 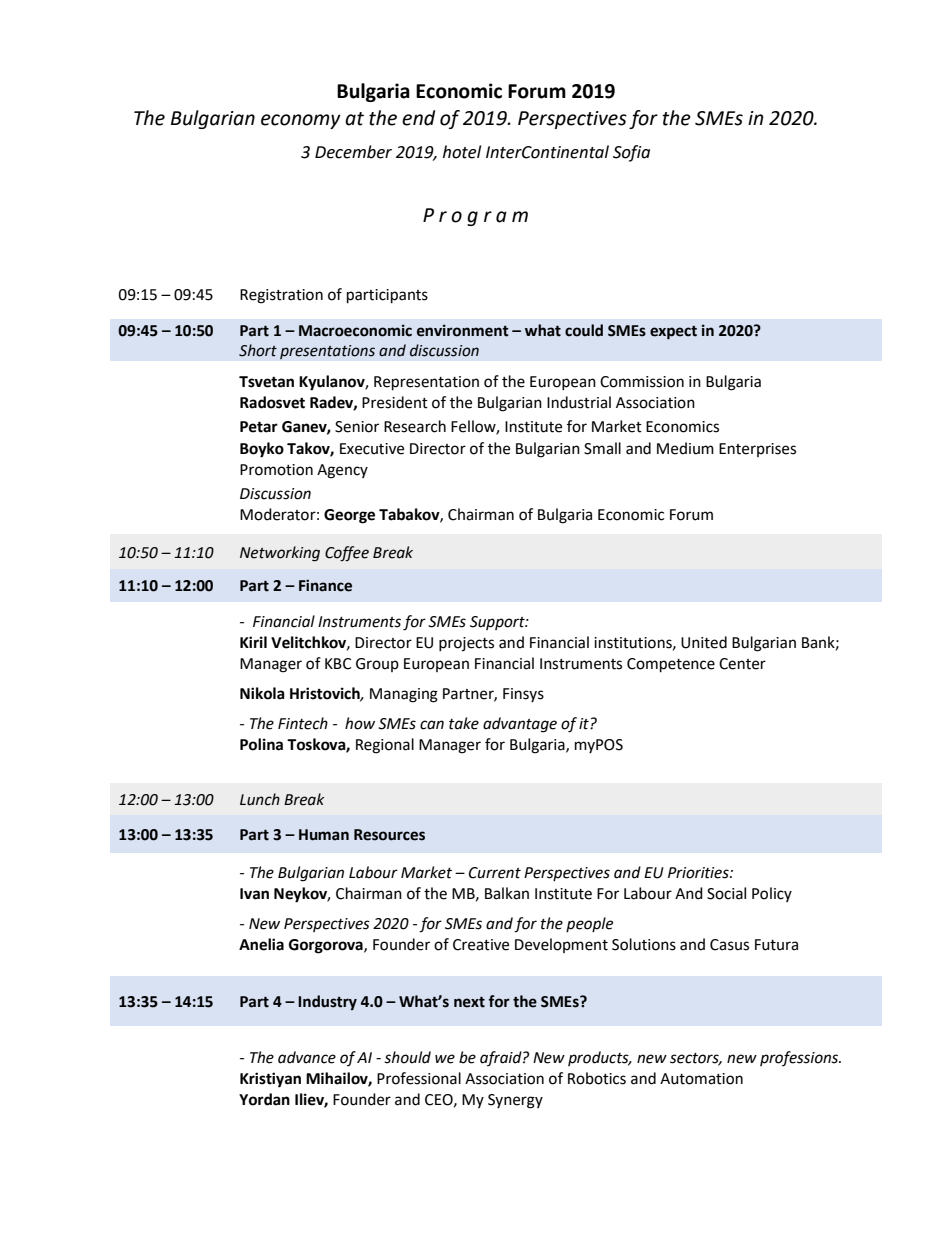 I want to click on Synergy, so click(x=515, y=1101).
